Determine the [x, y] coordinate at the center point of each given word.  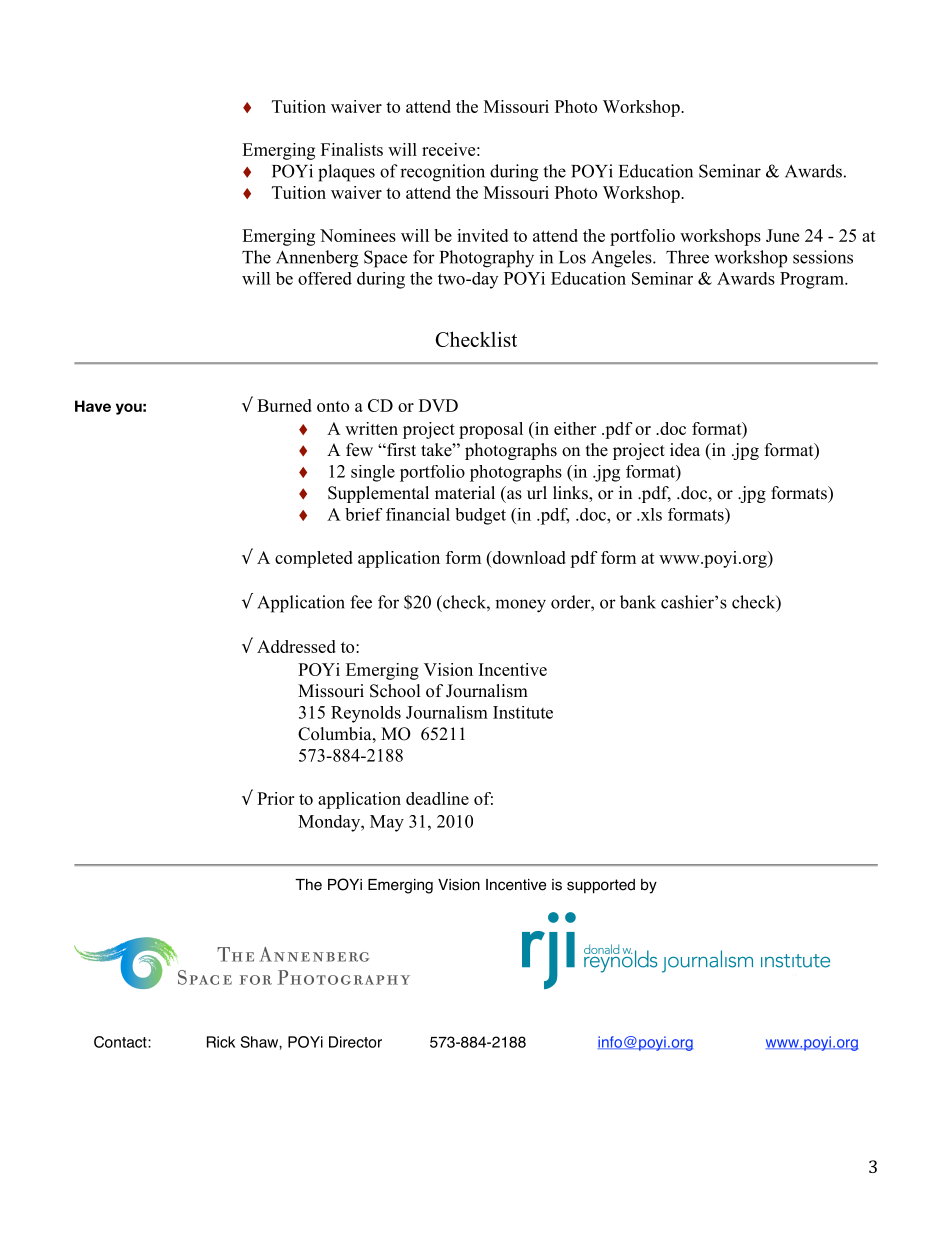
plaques [346, 173]
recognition [442, 173]
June [782, 235]
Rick [221, 1042]
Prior [275, 798]
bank [638, 602]
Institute [523, 712]
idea [685, 450]
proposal [491, 430]
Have [93, 406]
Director [355, 1042]
